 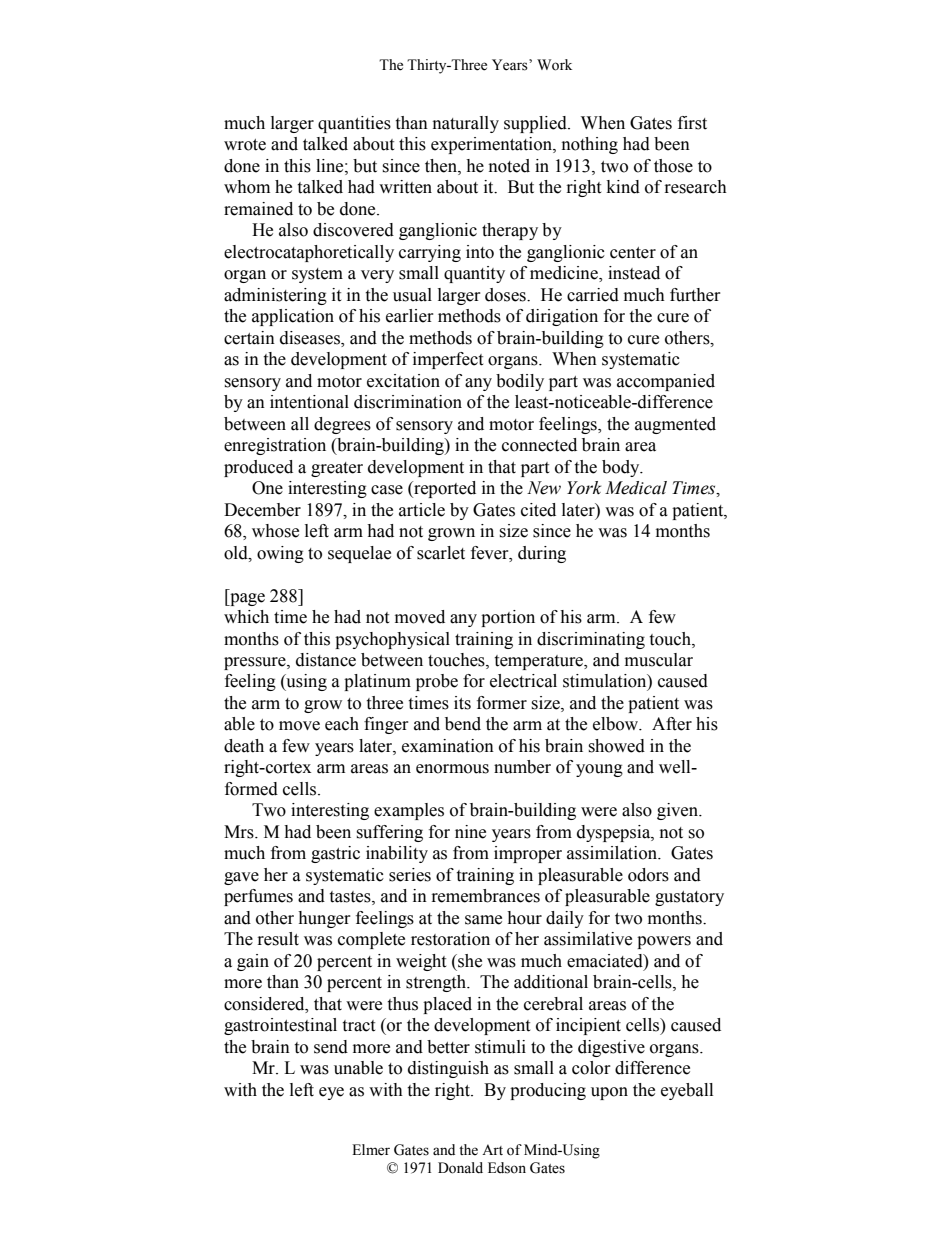 What do you see at coordinates (666, 382) in the screenshot?
I see `accompanied` at bounding box center [666, 382].
